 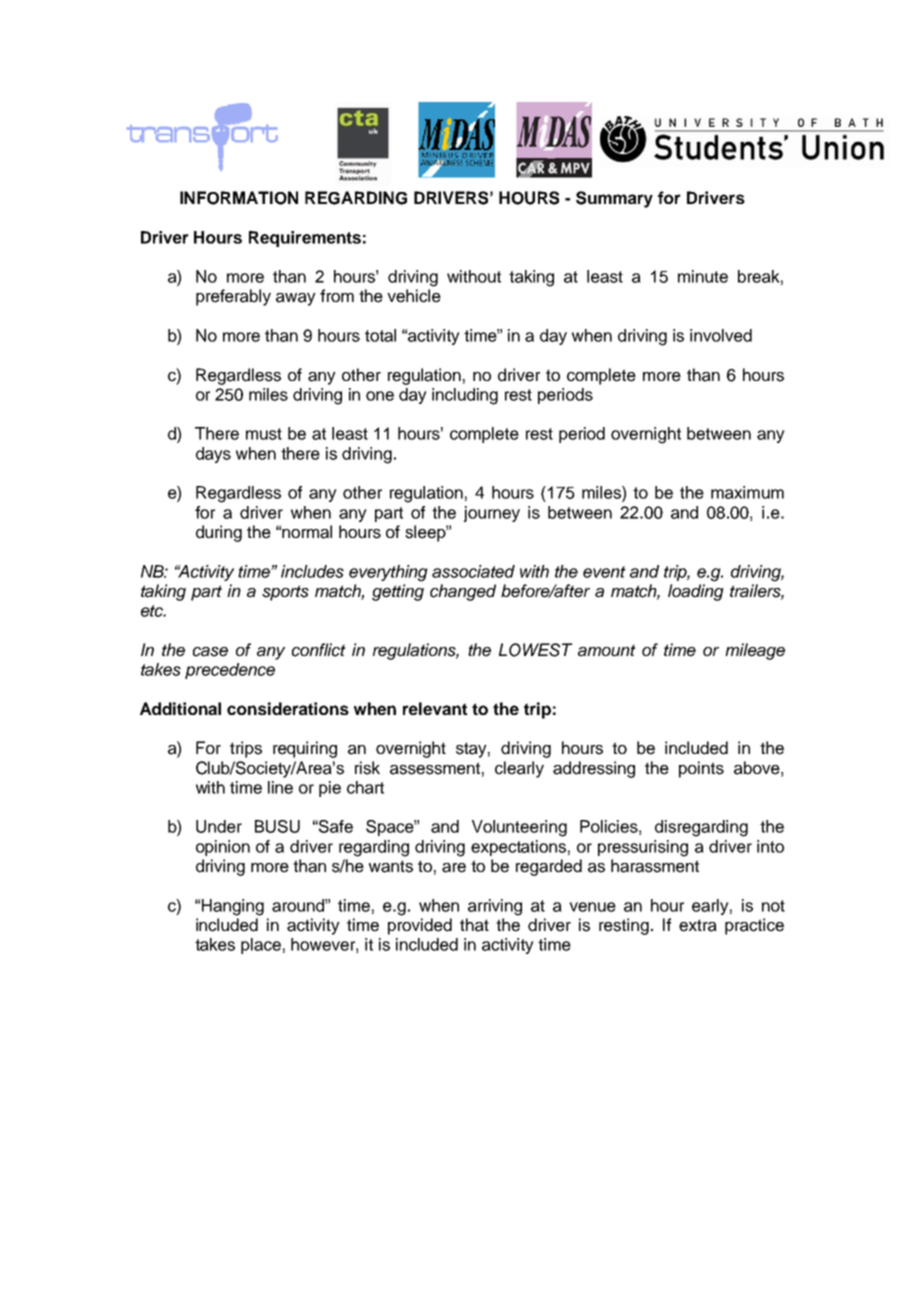 I want to click on relevant, so click(x=435, y=708).
